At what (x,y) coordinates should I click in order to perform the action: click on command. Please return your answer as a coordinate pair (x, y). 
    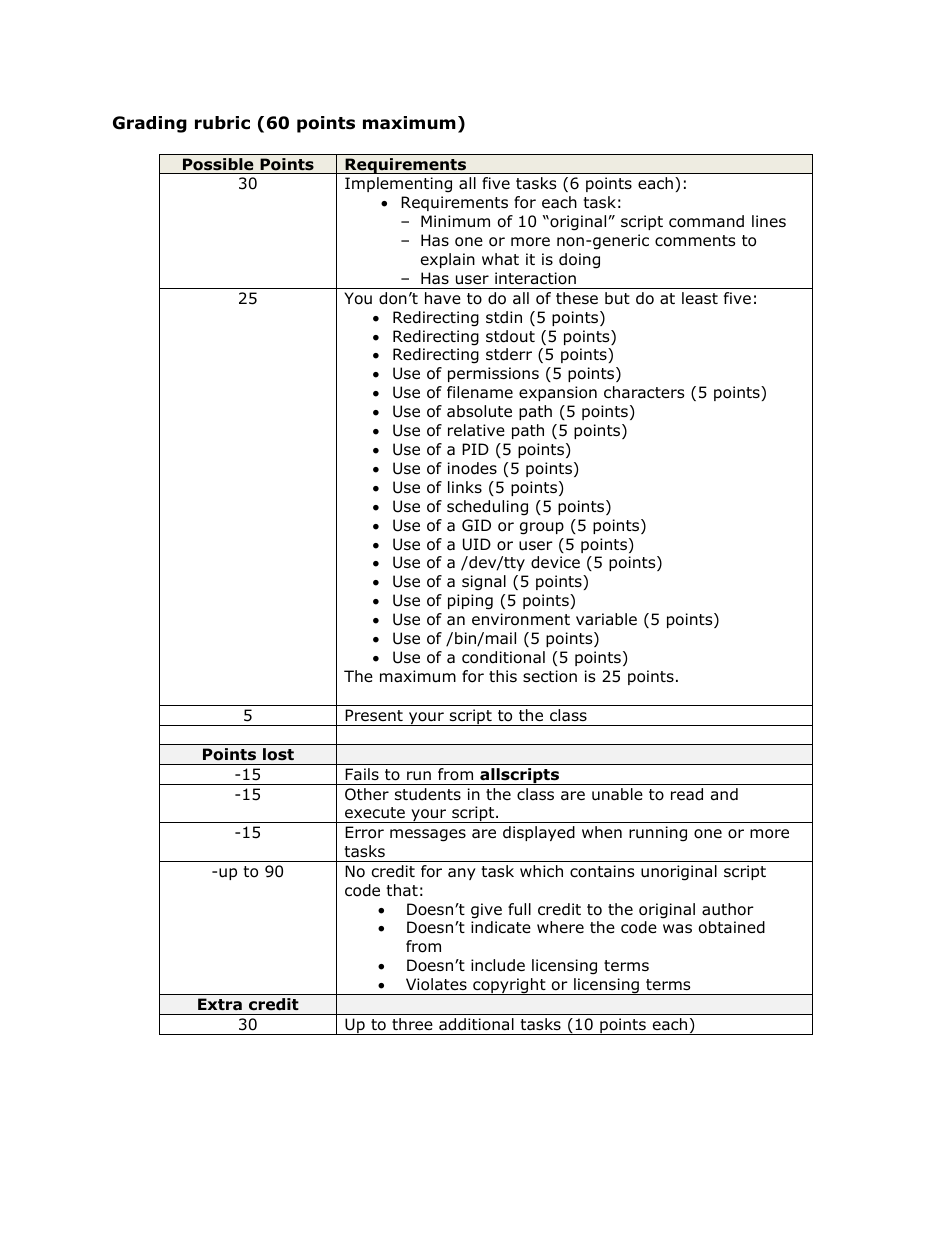
    Looking at the image, I should click on (706, 221).
